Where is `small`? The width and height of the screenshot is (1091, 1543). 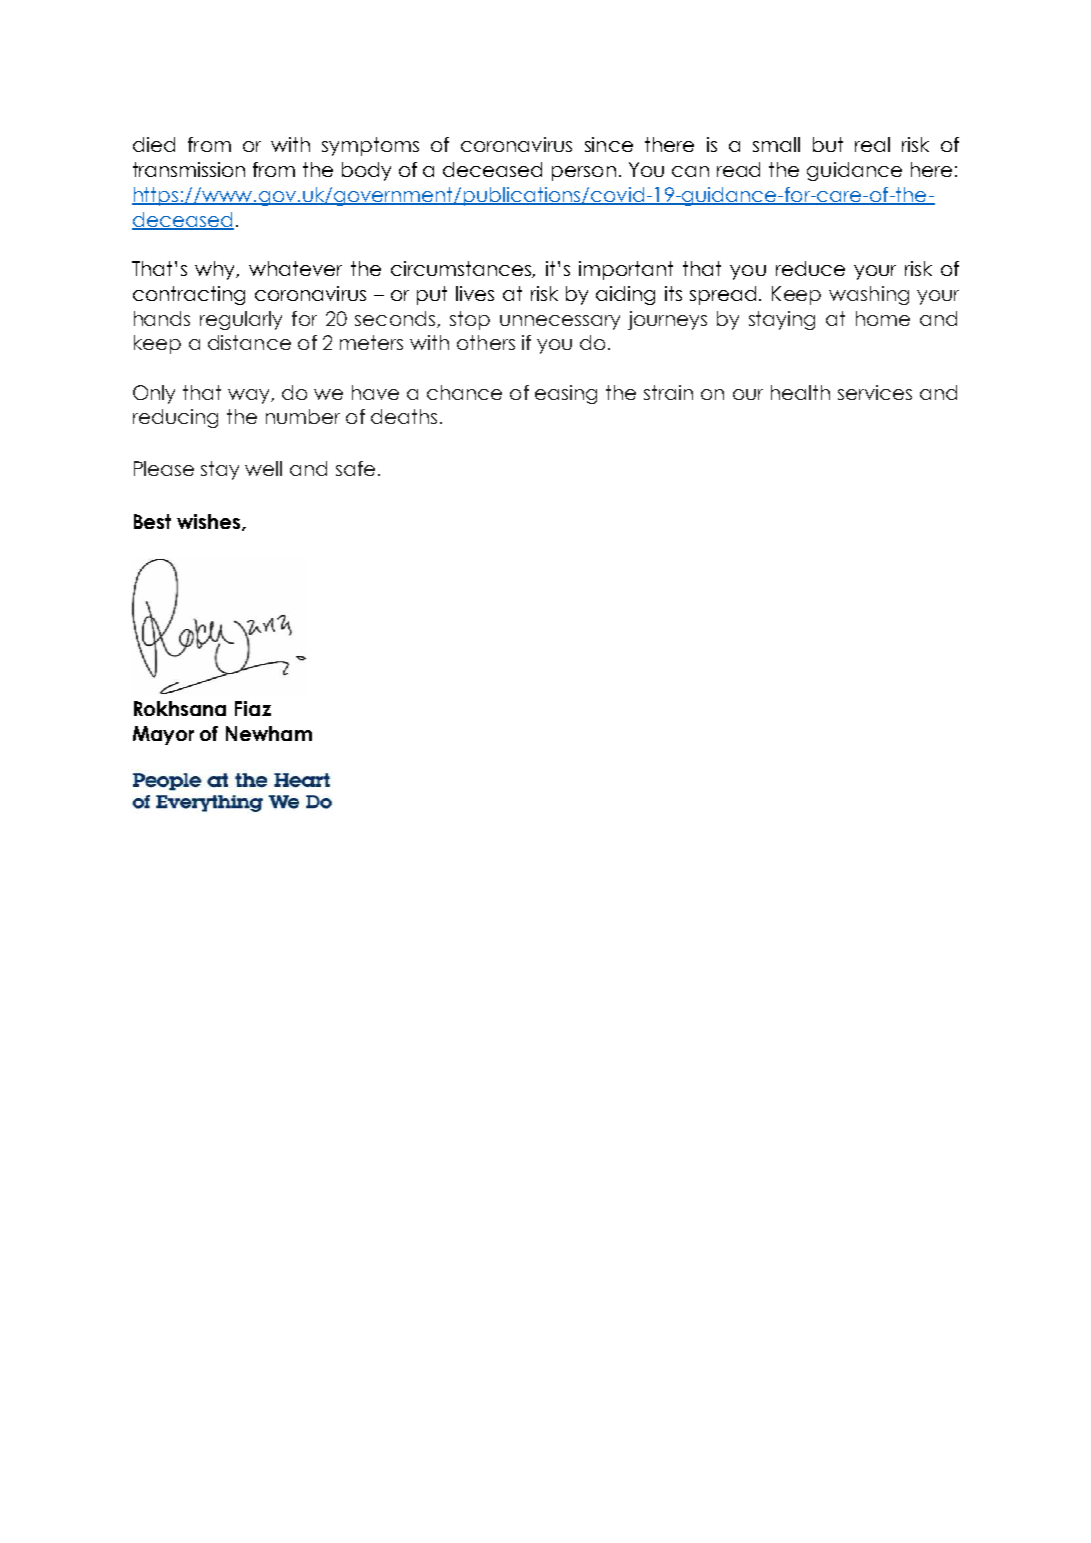 small is located at coordinates (776, 144).
